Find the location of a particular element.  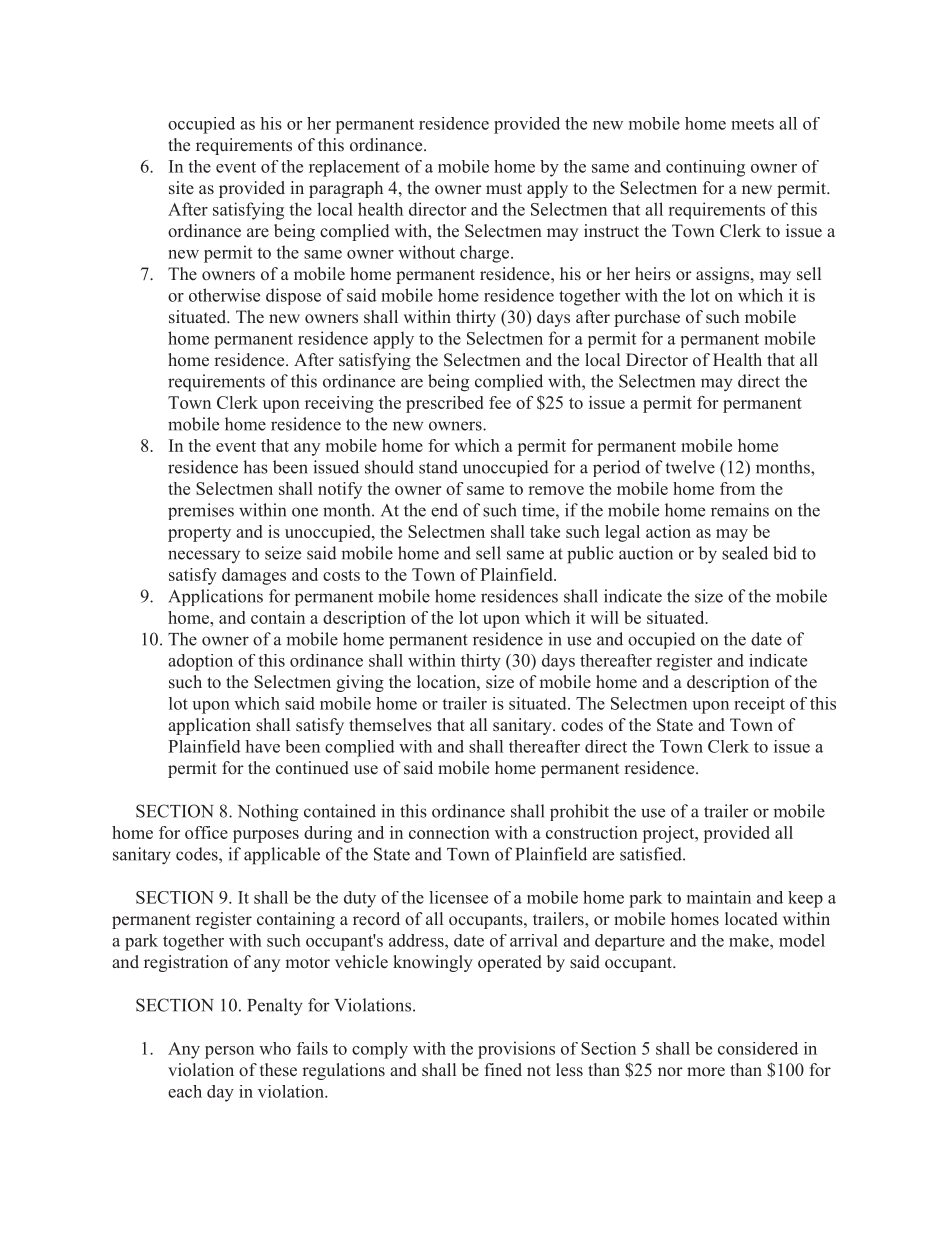

sealed is located at coordinates (745, 553).
